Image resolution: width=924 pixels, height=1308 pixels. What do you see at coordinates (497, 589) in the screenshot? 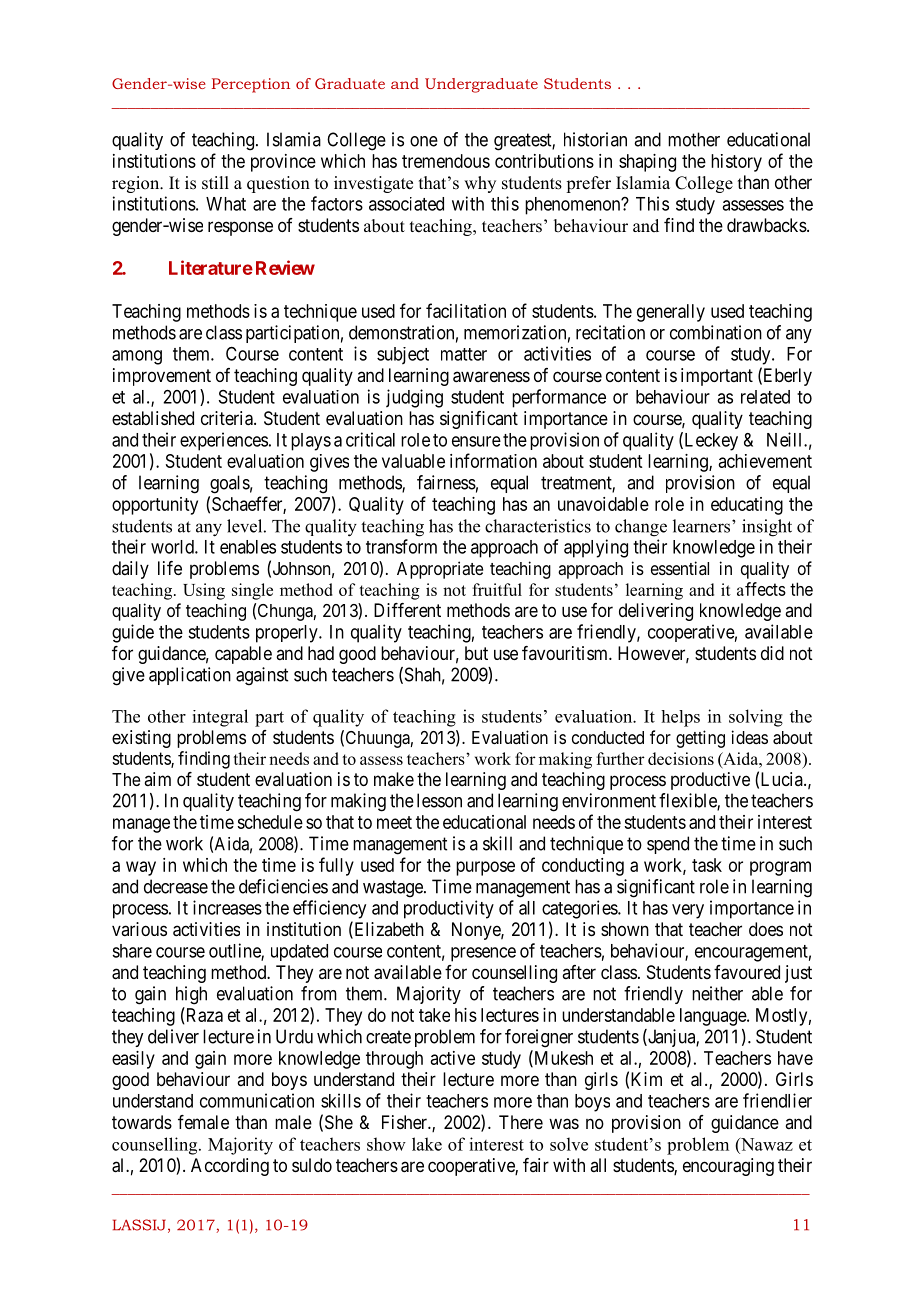
I see `fruitful` at bounding box center [497, 589].
